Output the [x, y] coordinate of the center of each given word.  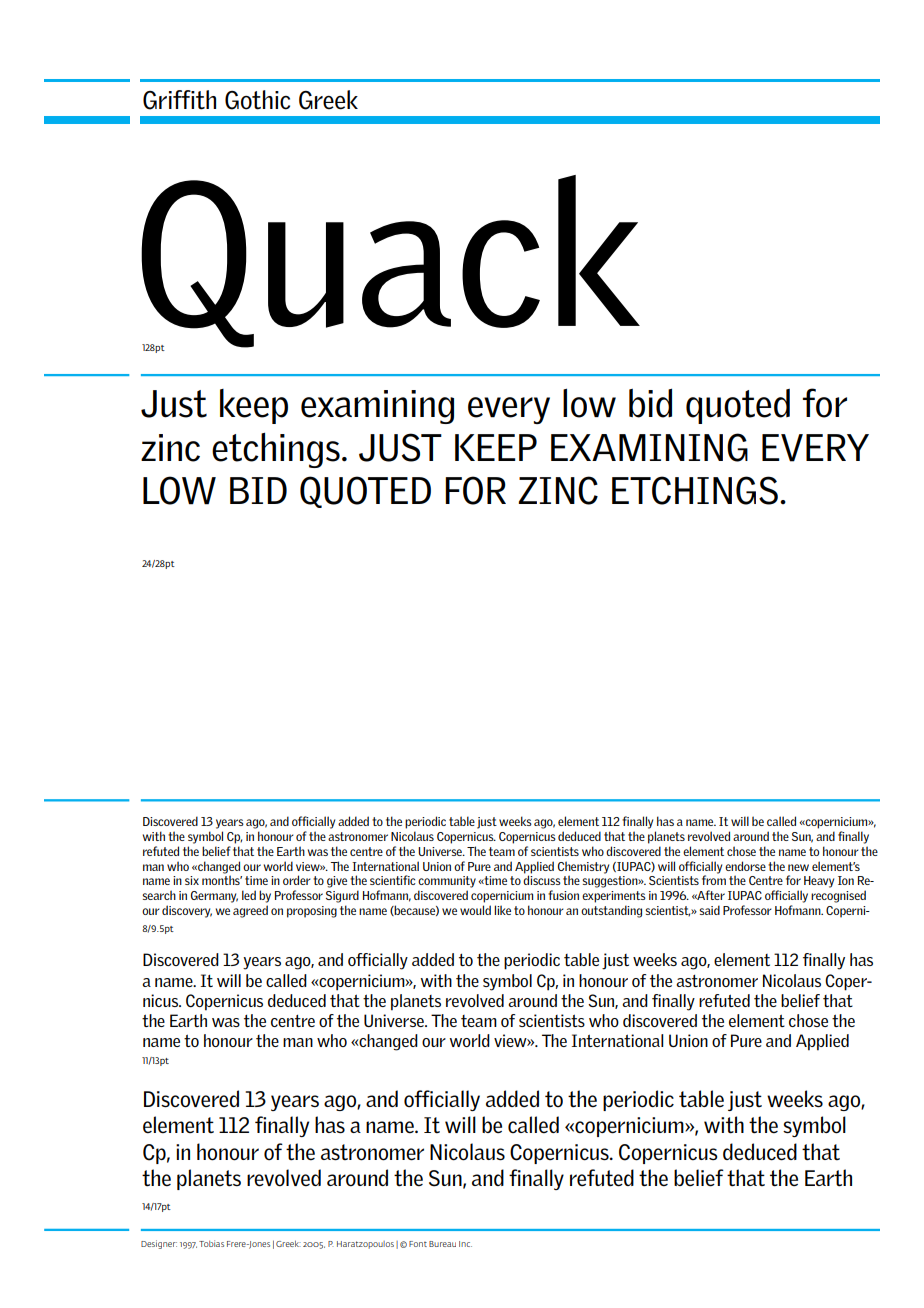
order [297, 880]
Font [418, 1244]
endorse [745, 866]
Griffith [179, 100]
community [447, 882]
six [192, 880]
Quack [390, 262]
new [798, 867]
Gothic [257, 100]
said [709, 910]
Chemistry [583, 867]
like [502, 910]
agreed [250, 911]
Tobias [211, 1243]
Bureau [442, 1244]
